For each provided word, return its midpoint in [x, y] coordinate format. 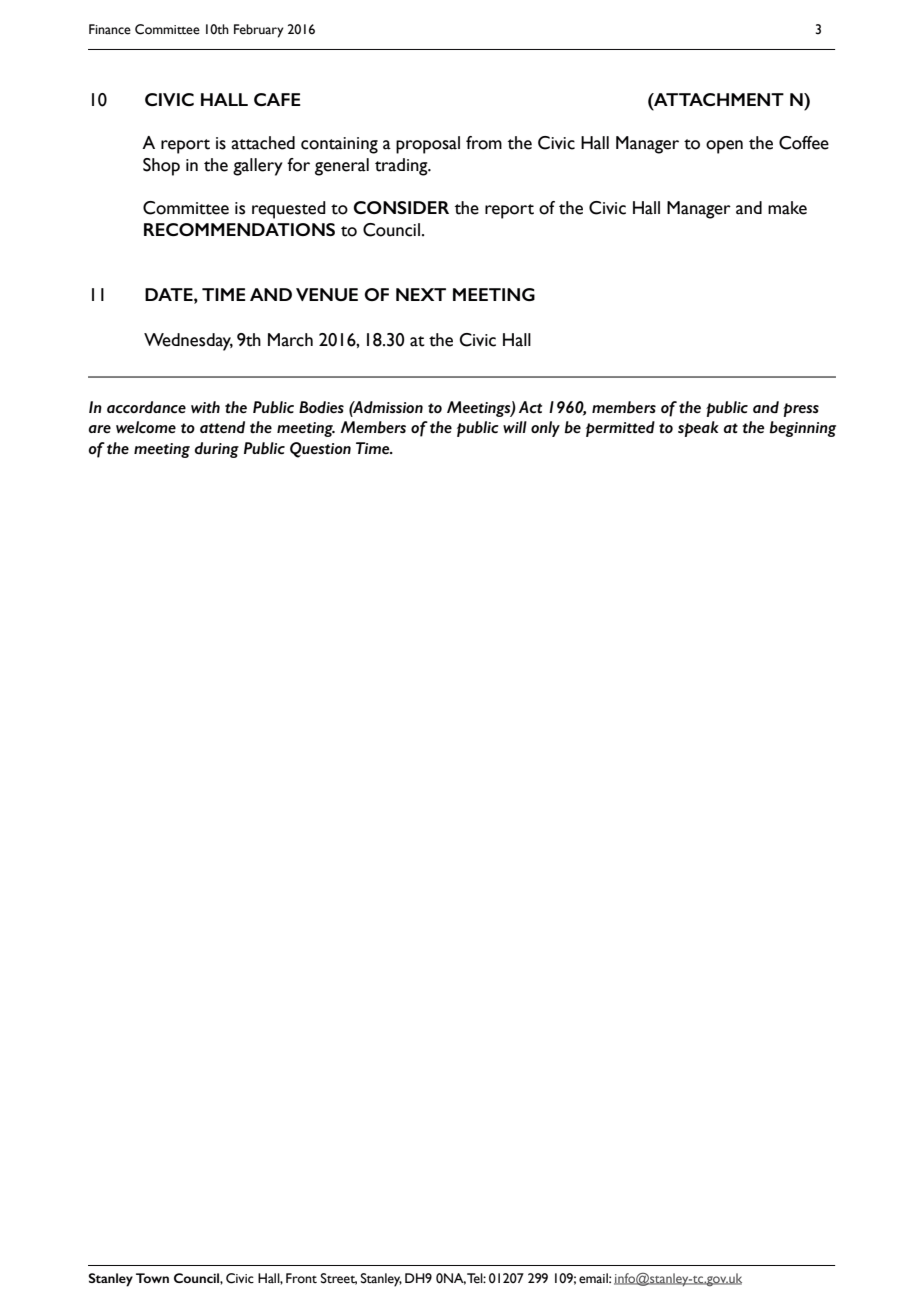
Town [152, 1278]
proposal [428, 145]
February [259, 31]
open [724, 147]
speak [698, 429]
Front [301, 1278]
